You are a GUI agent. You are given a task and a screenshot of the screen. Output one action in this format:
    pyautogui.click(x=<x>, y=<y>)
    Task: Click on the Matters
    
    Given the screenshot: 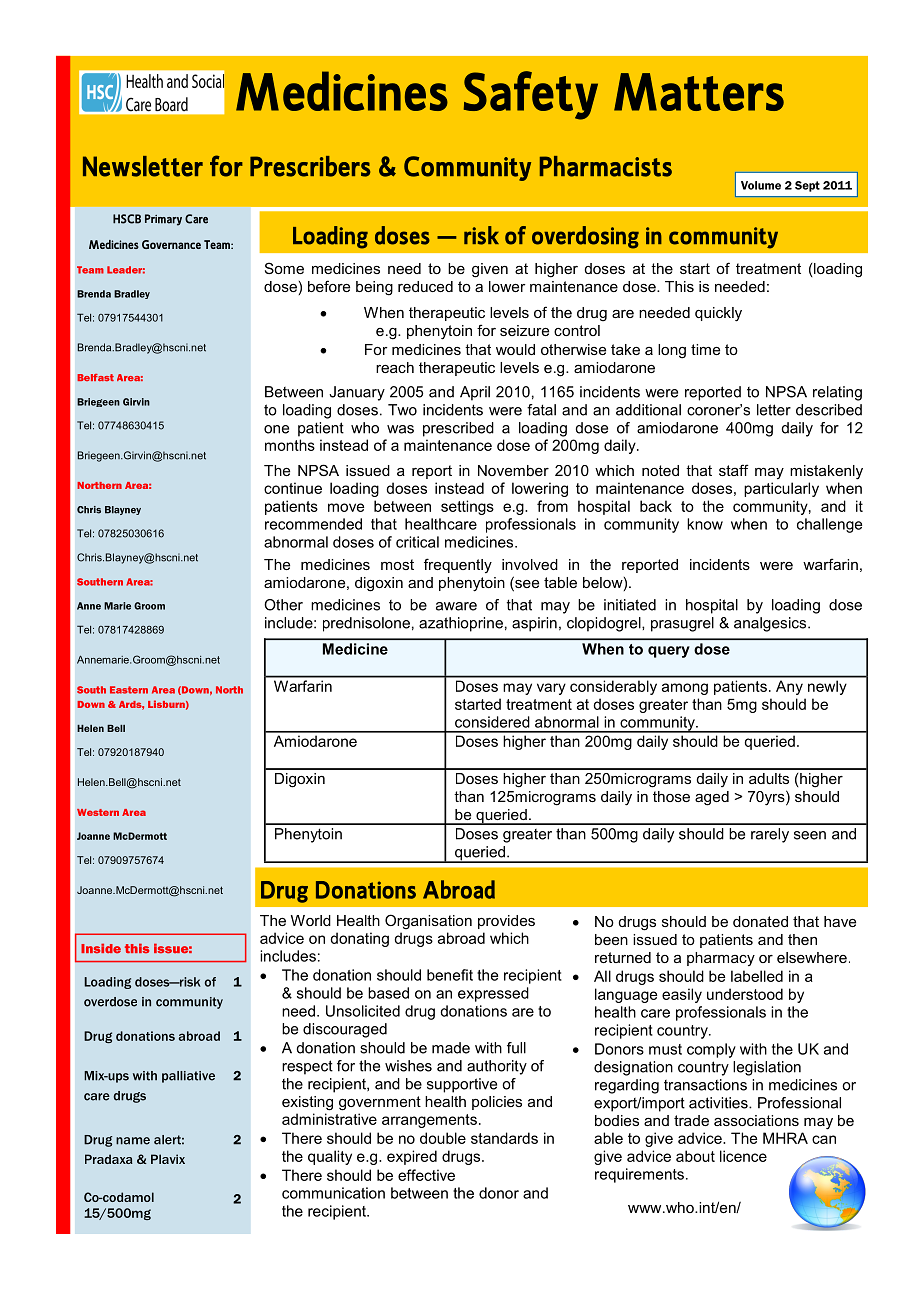 What is the action you would take?
    pyautogui.click(x=699, y=92)
